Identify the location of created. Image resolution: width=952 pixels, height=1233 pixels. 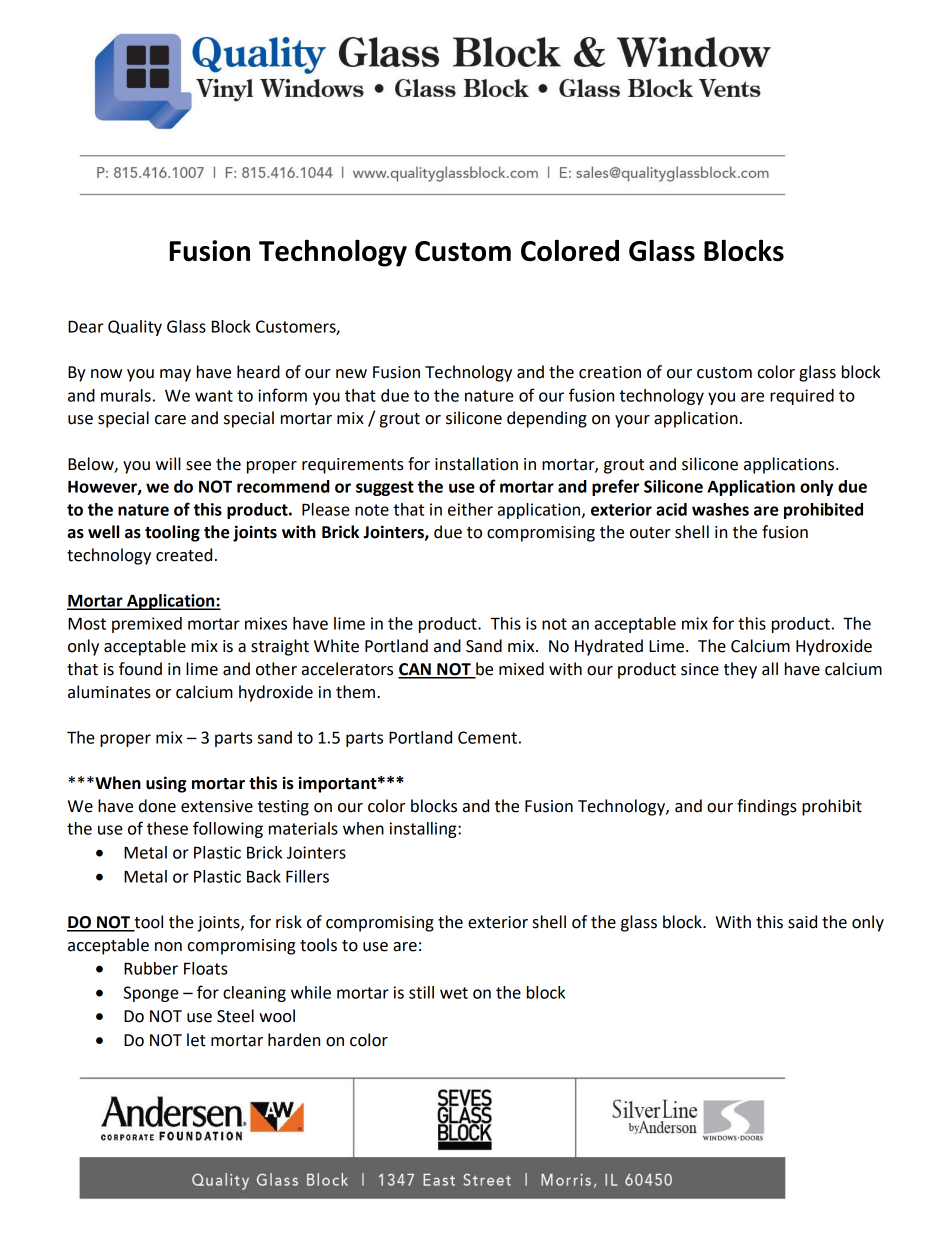
(184, 555).
